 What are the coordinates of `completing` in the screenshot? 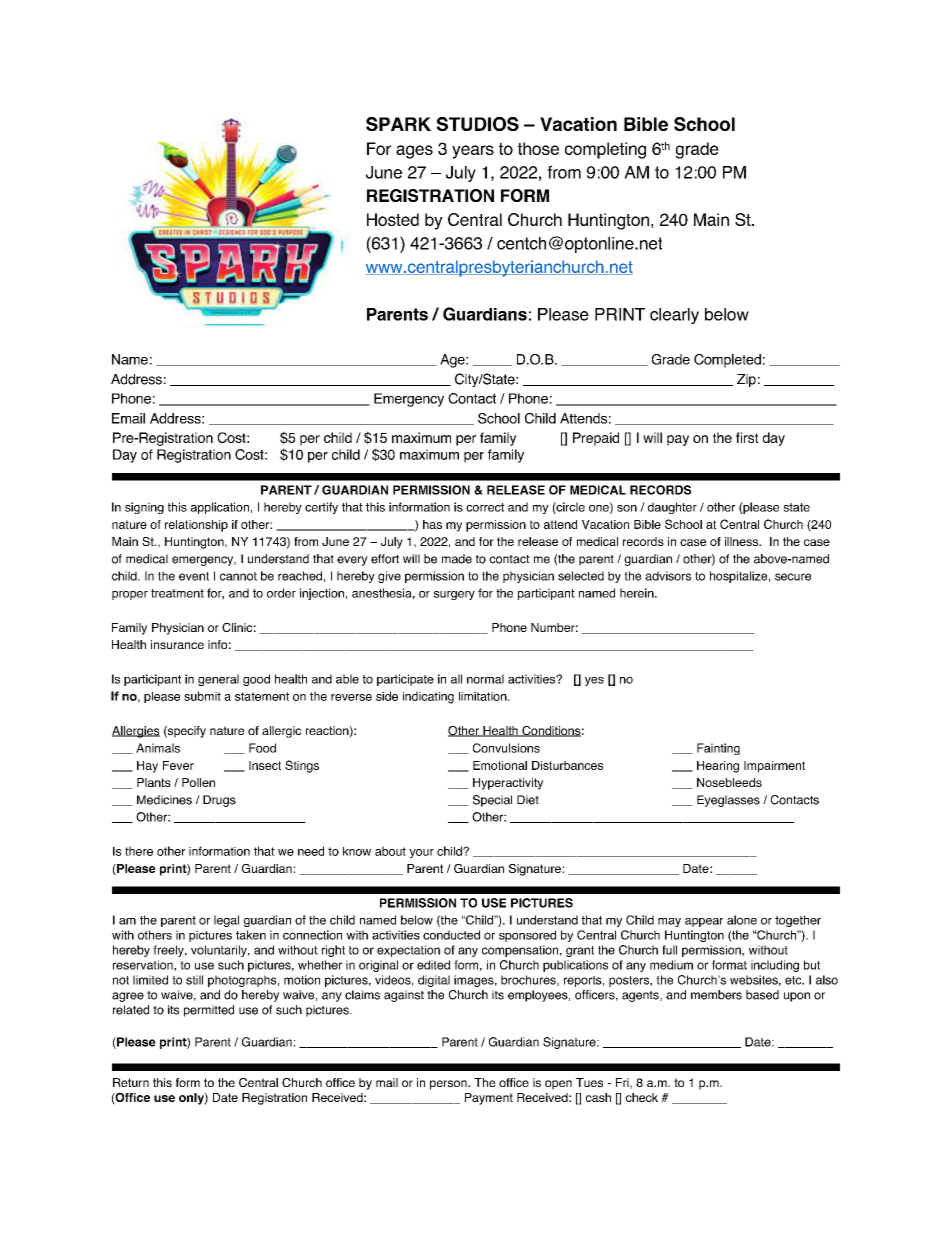 It's located at (605, 150).
